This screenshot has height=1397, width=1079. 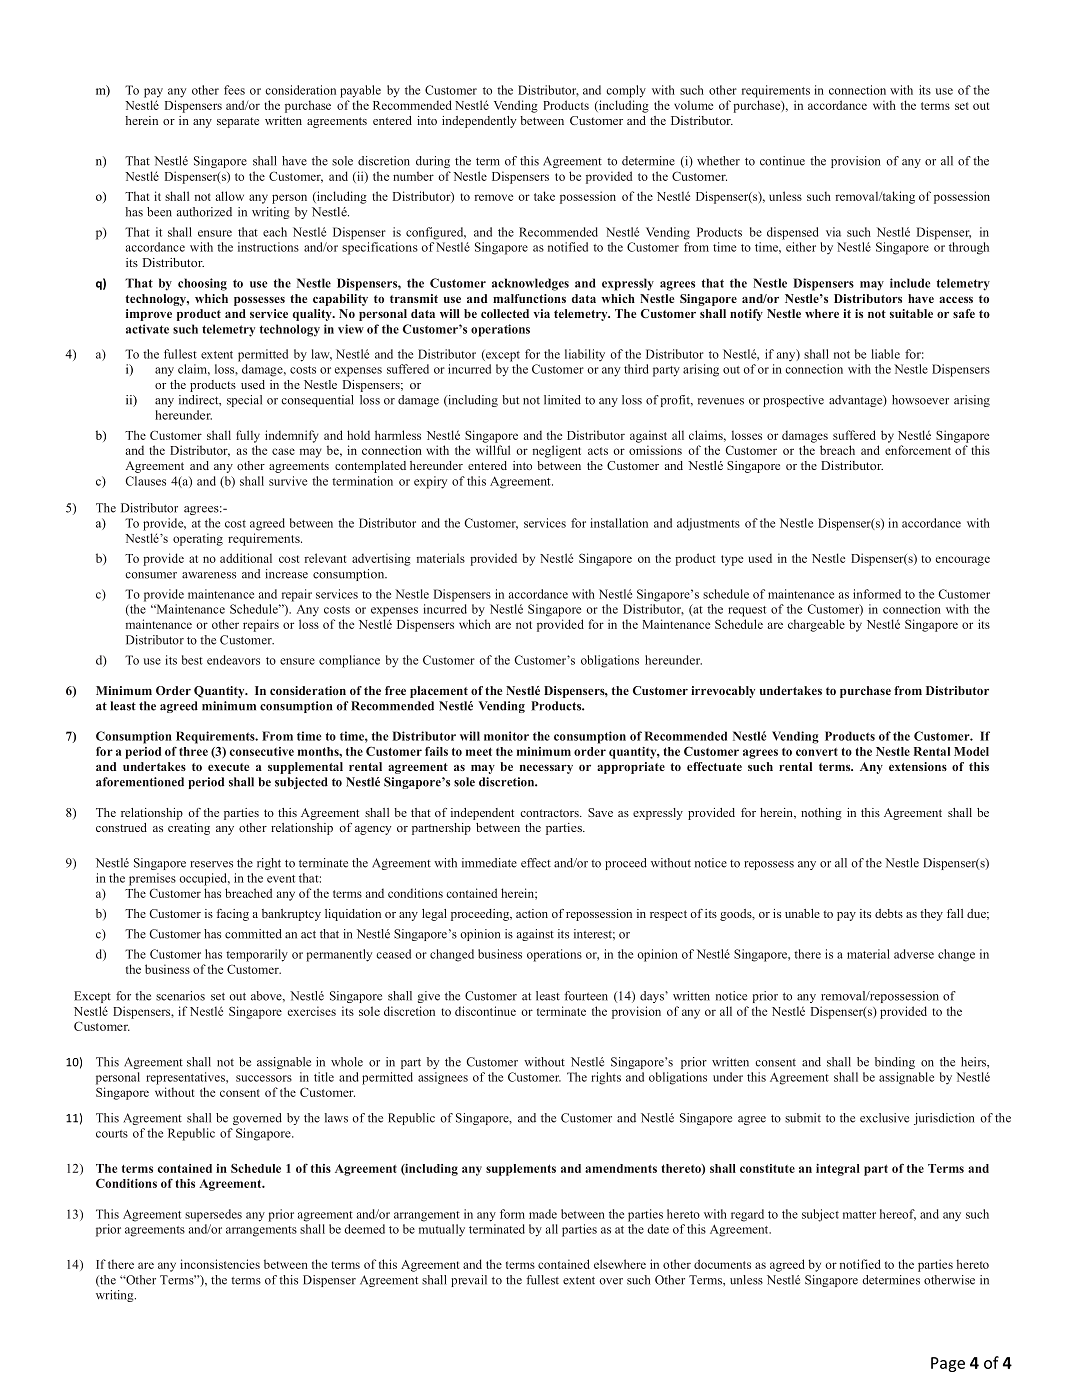 What do you see at coordinates (532, 913) in the screenshot?
I see `action` at bounding box center [532, 913].
